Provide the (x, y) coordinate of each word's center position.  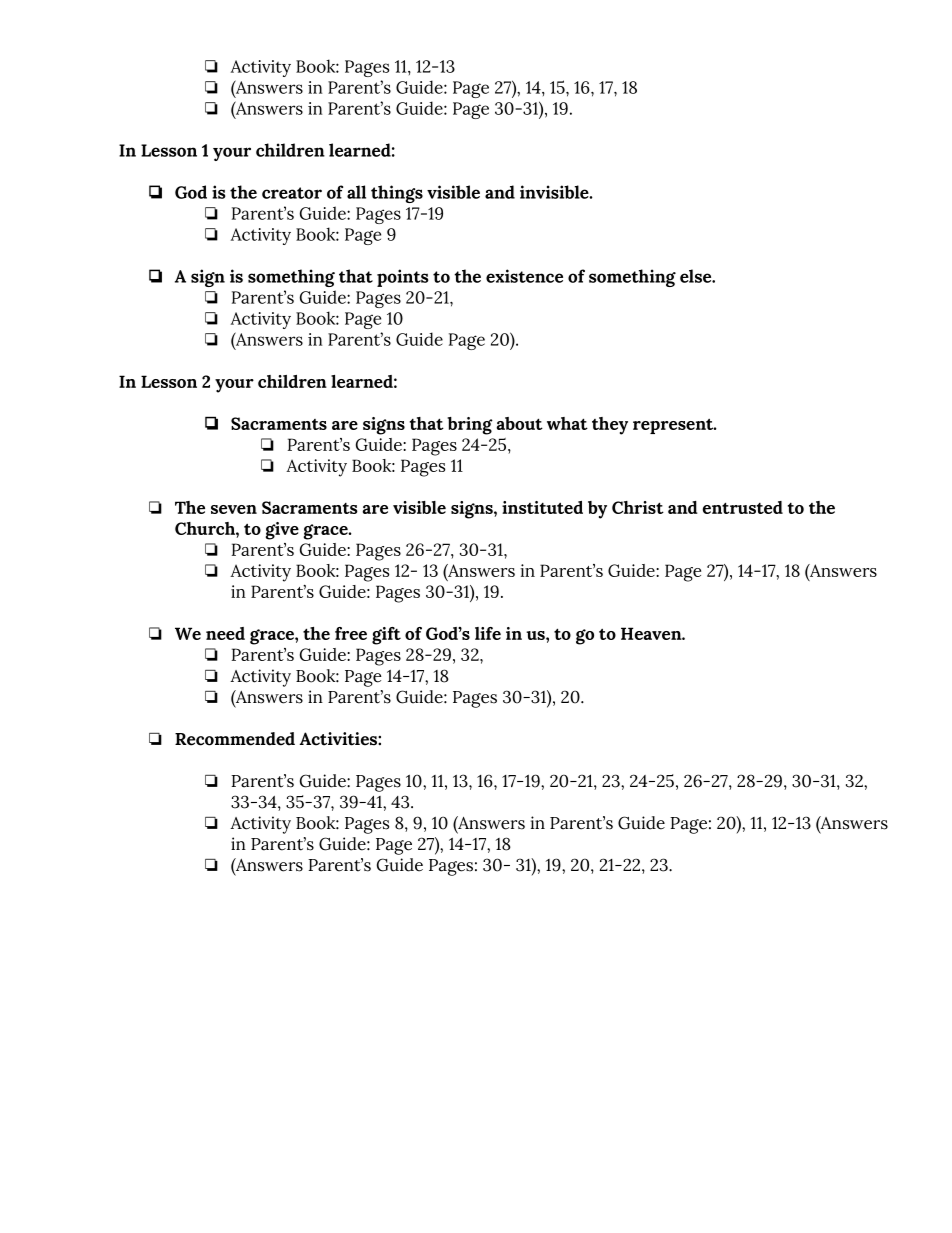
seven (234, 509)
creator (292, 193)
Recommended (235, 739)
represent (674, 426)
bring (470, 426)
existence (524, 276)
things (397, 194)
